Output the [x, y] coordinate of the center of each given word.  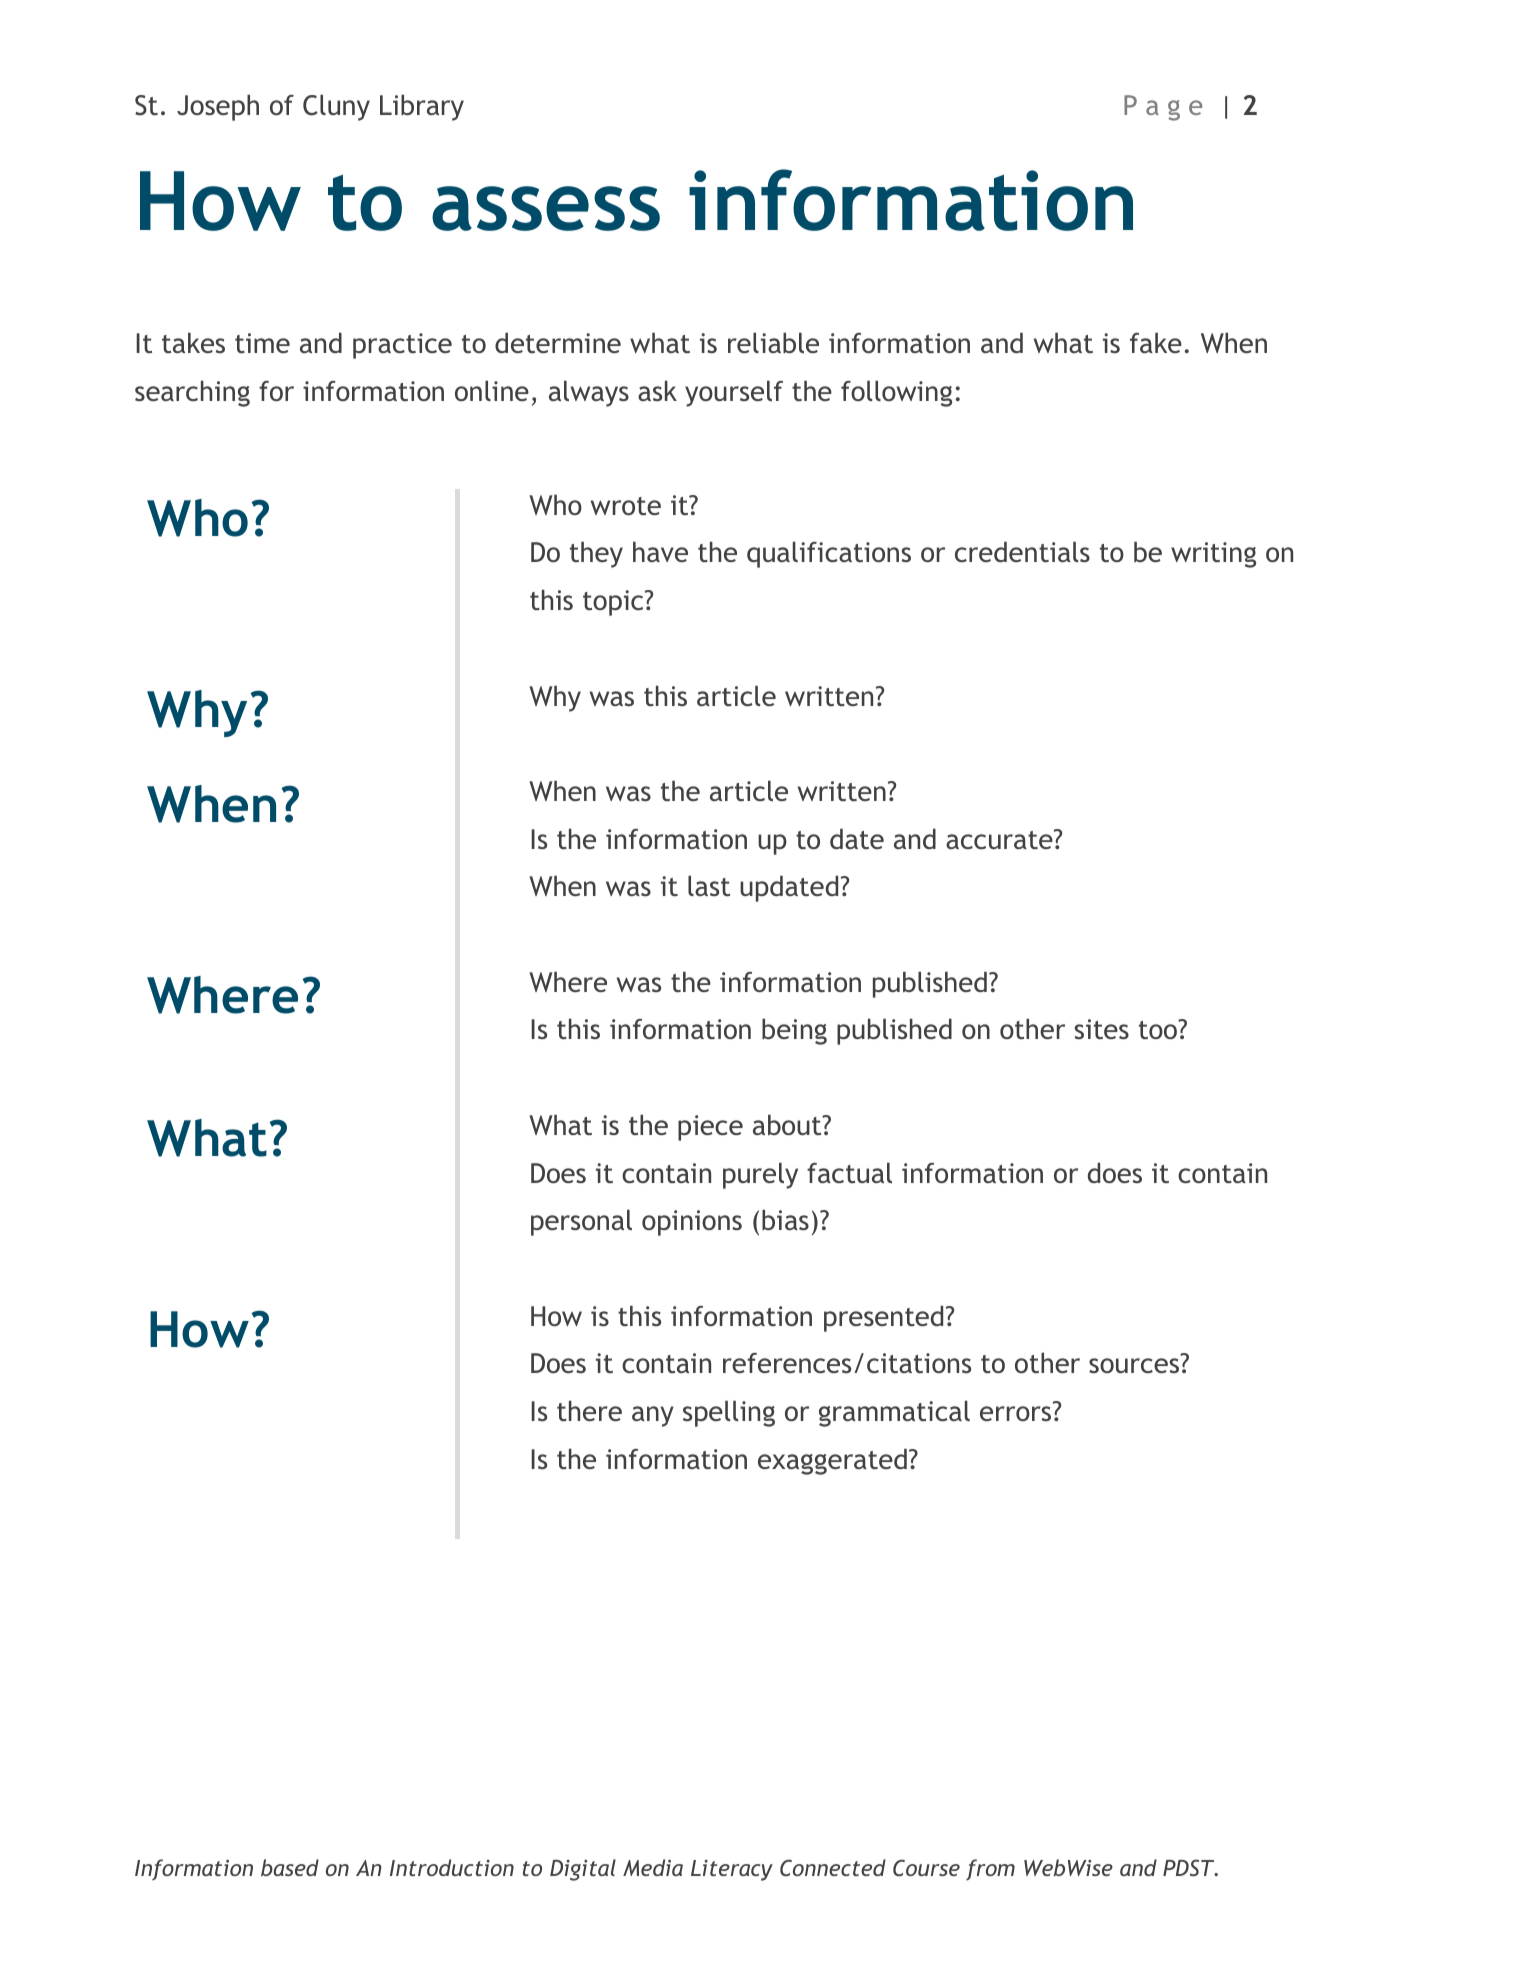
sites [1102, 1029]
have [660, 552]
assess [546, 208]
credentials [1022, 552]
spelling [729, 1414]
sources [1134, 1365]
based [290, 1867]
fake [1156, 343]
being [794, 1032]
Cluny [336, 108]
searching [192, 394]
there [589, 1411]
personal [581, 1223]
